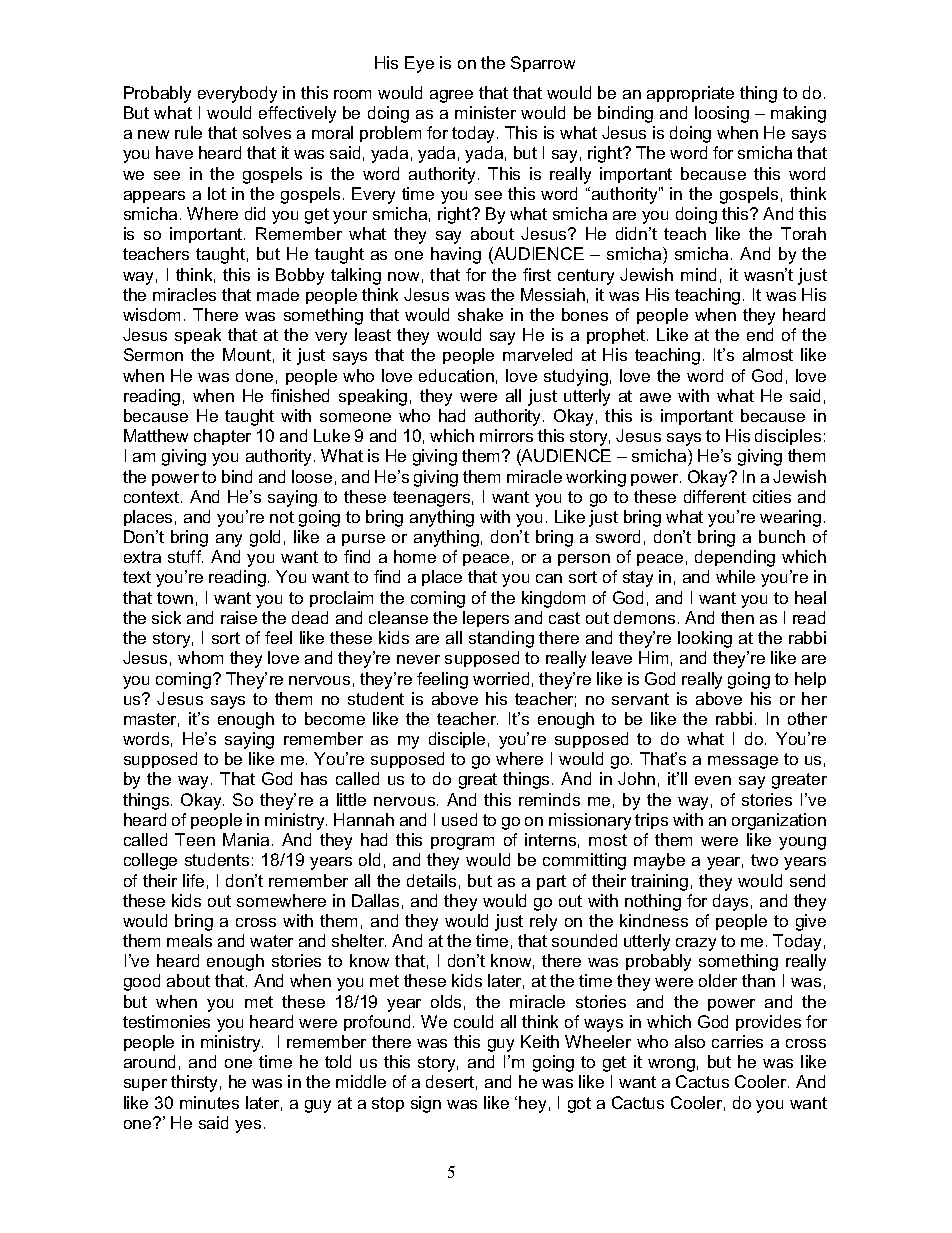  Describe the element at coordinates (722, 114) in the image. I see `loosing` at that location.
